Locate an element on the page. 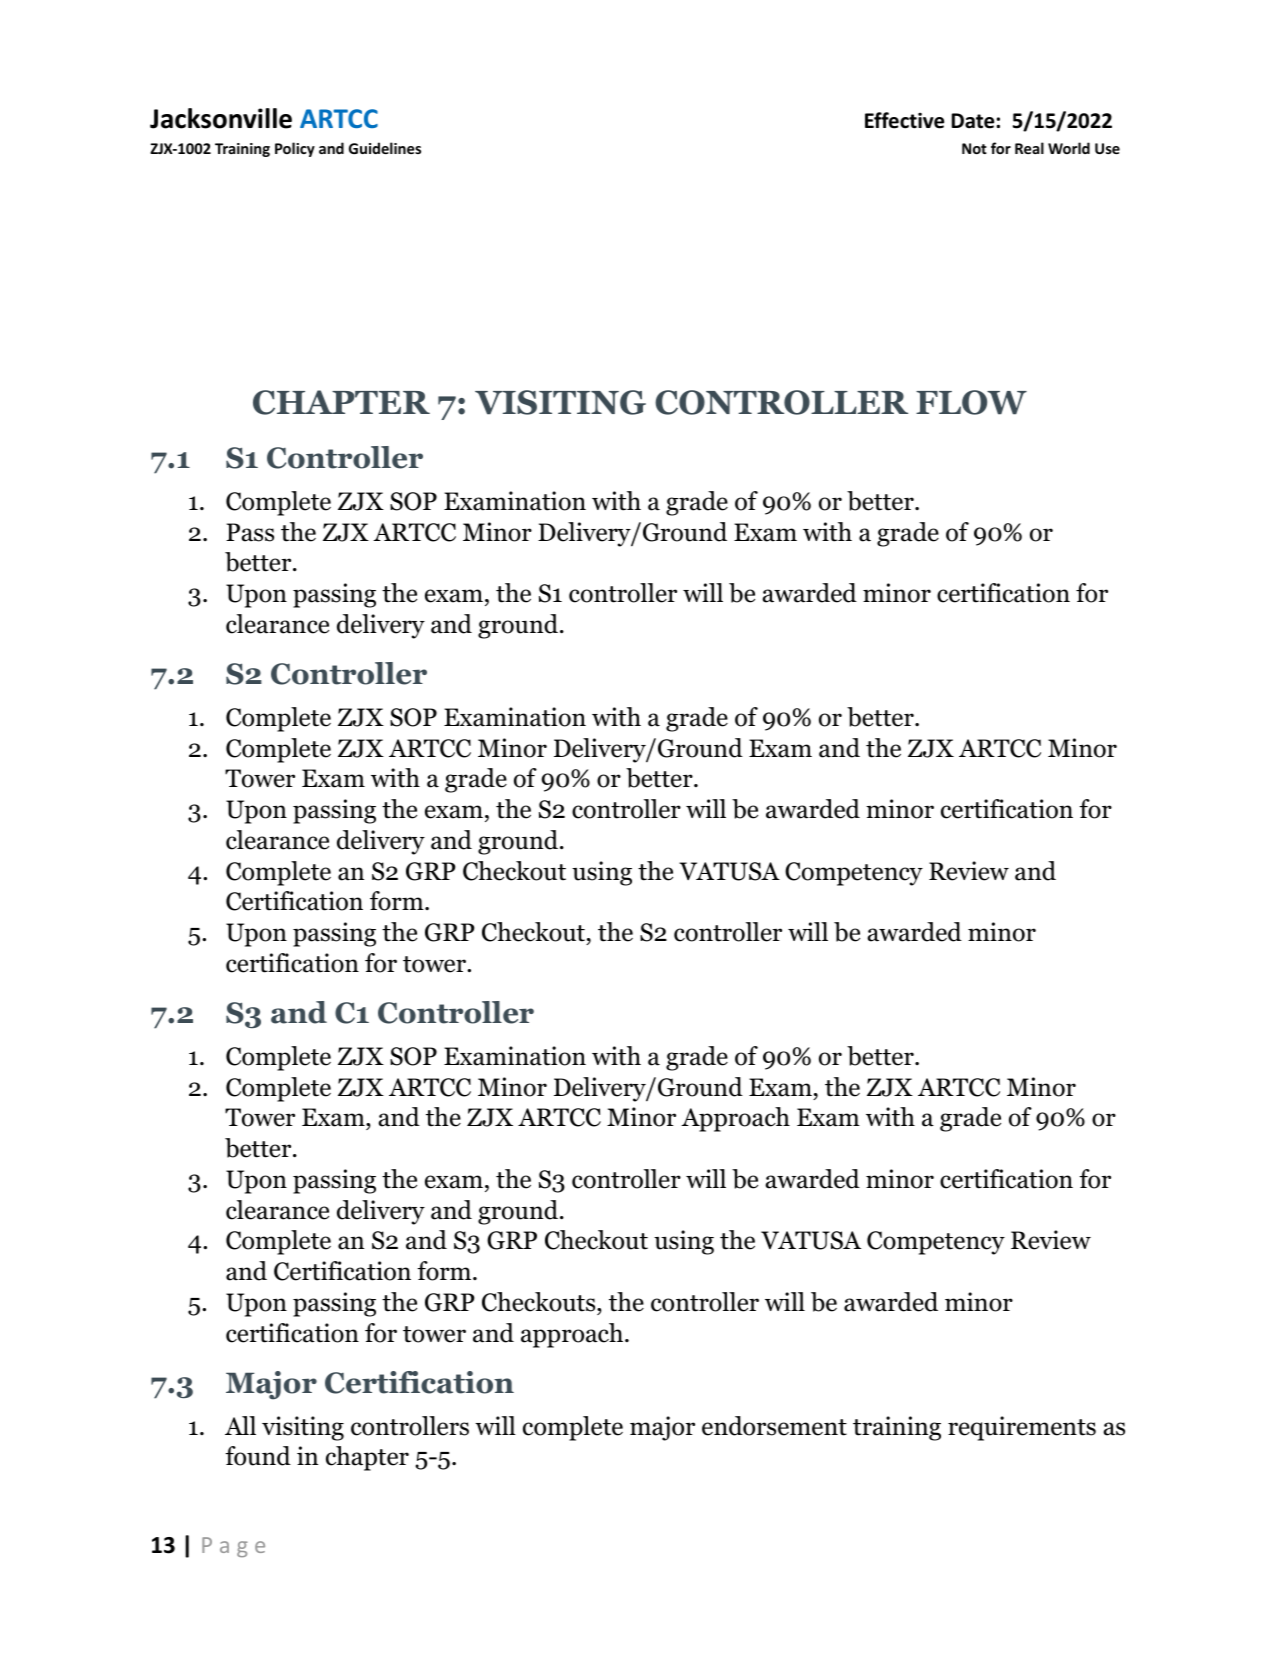 This image has height=1654, width=1278. Not is located at coordinates (974, 148).
